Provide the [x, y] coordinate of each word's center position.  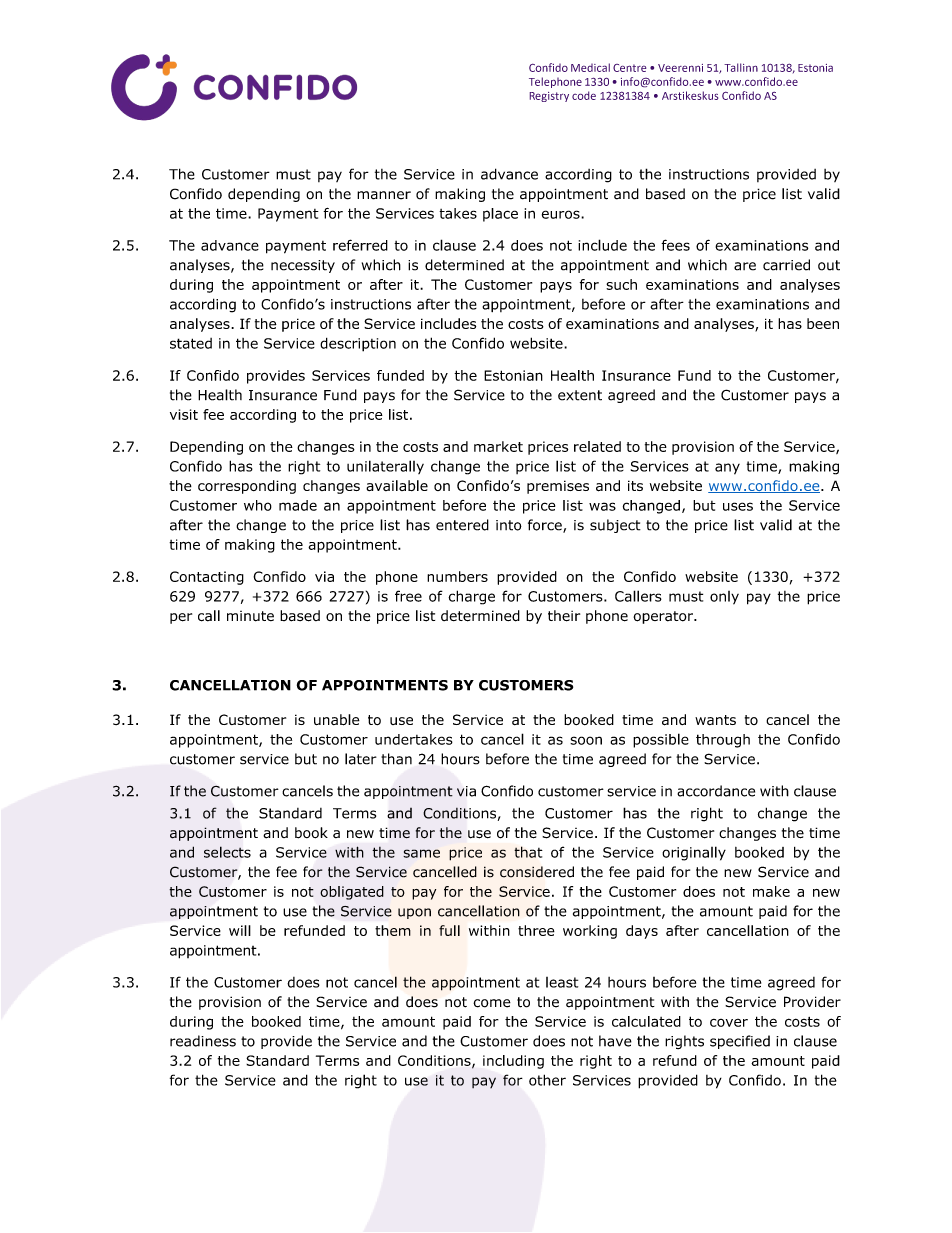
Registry [549, 97]
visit [184, 414]
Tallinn [741, 67]
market [498, 446]
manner [384, 195]
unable [337, 720]
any [727, 469]
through [723, 741]
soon [586, 740]
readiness [203, 1041]
